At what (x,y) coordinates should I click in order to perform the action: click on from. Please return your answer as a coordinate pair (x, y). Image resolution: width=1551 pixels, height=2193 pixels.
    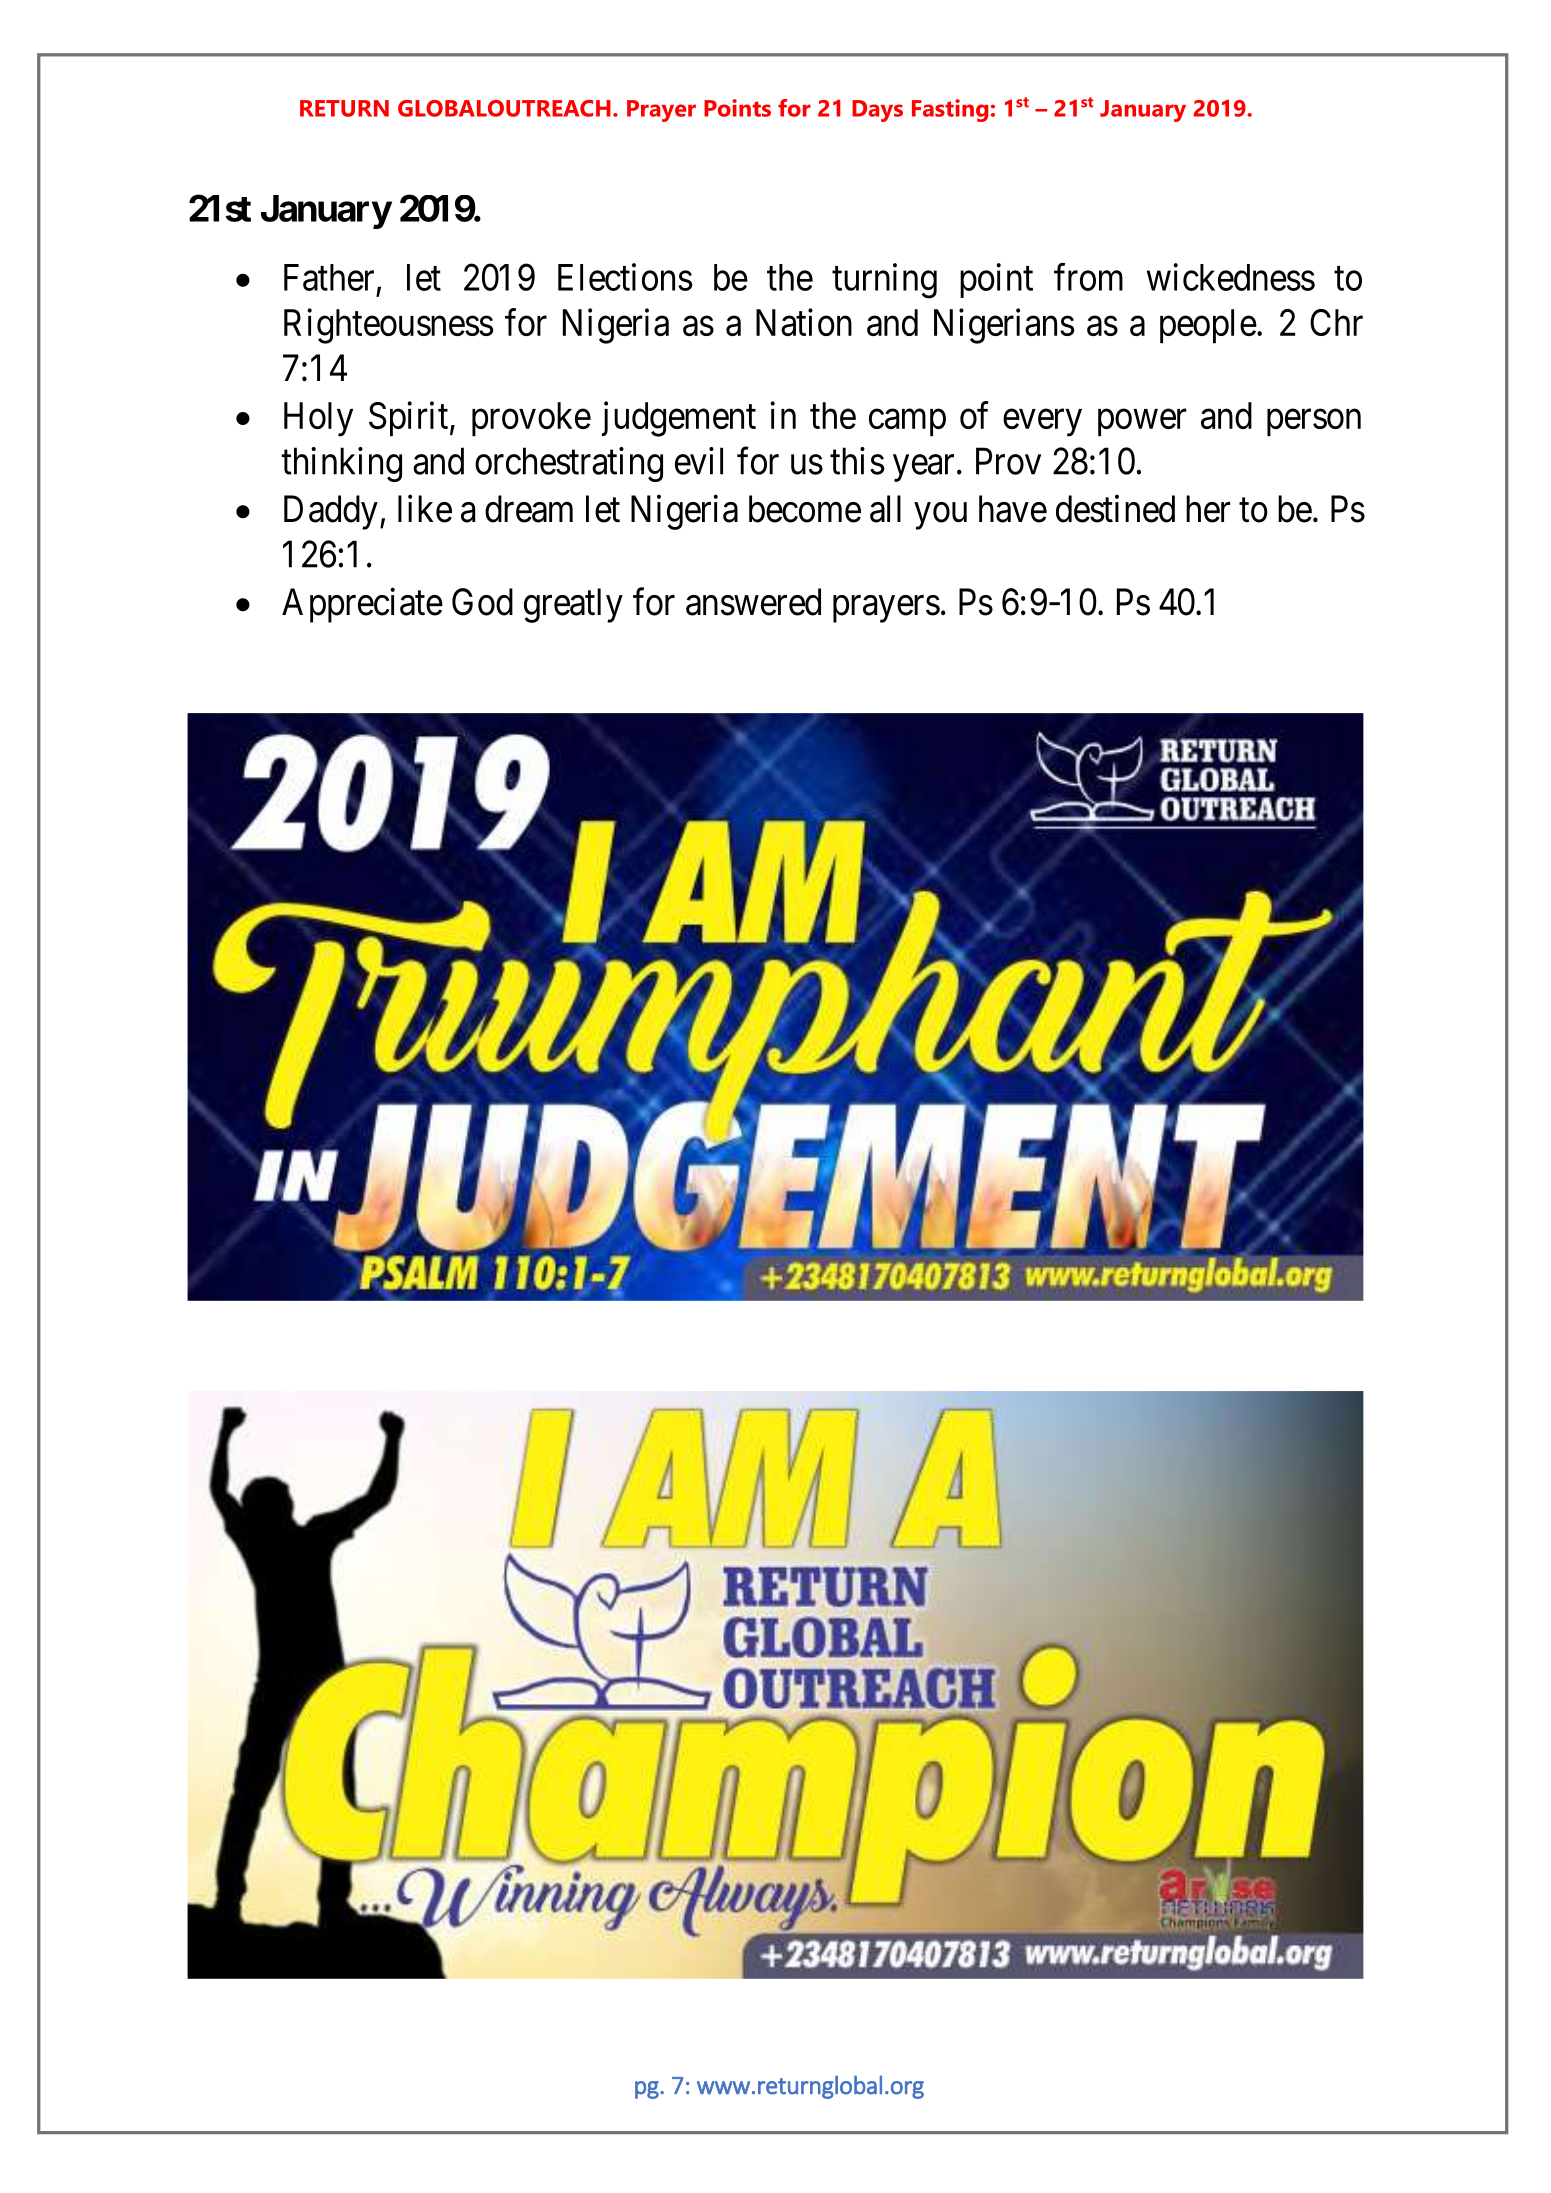
    Looking at the image, I should click on (1088, 277).
